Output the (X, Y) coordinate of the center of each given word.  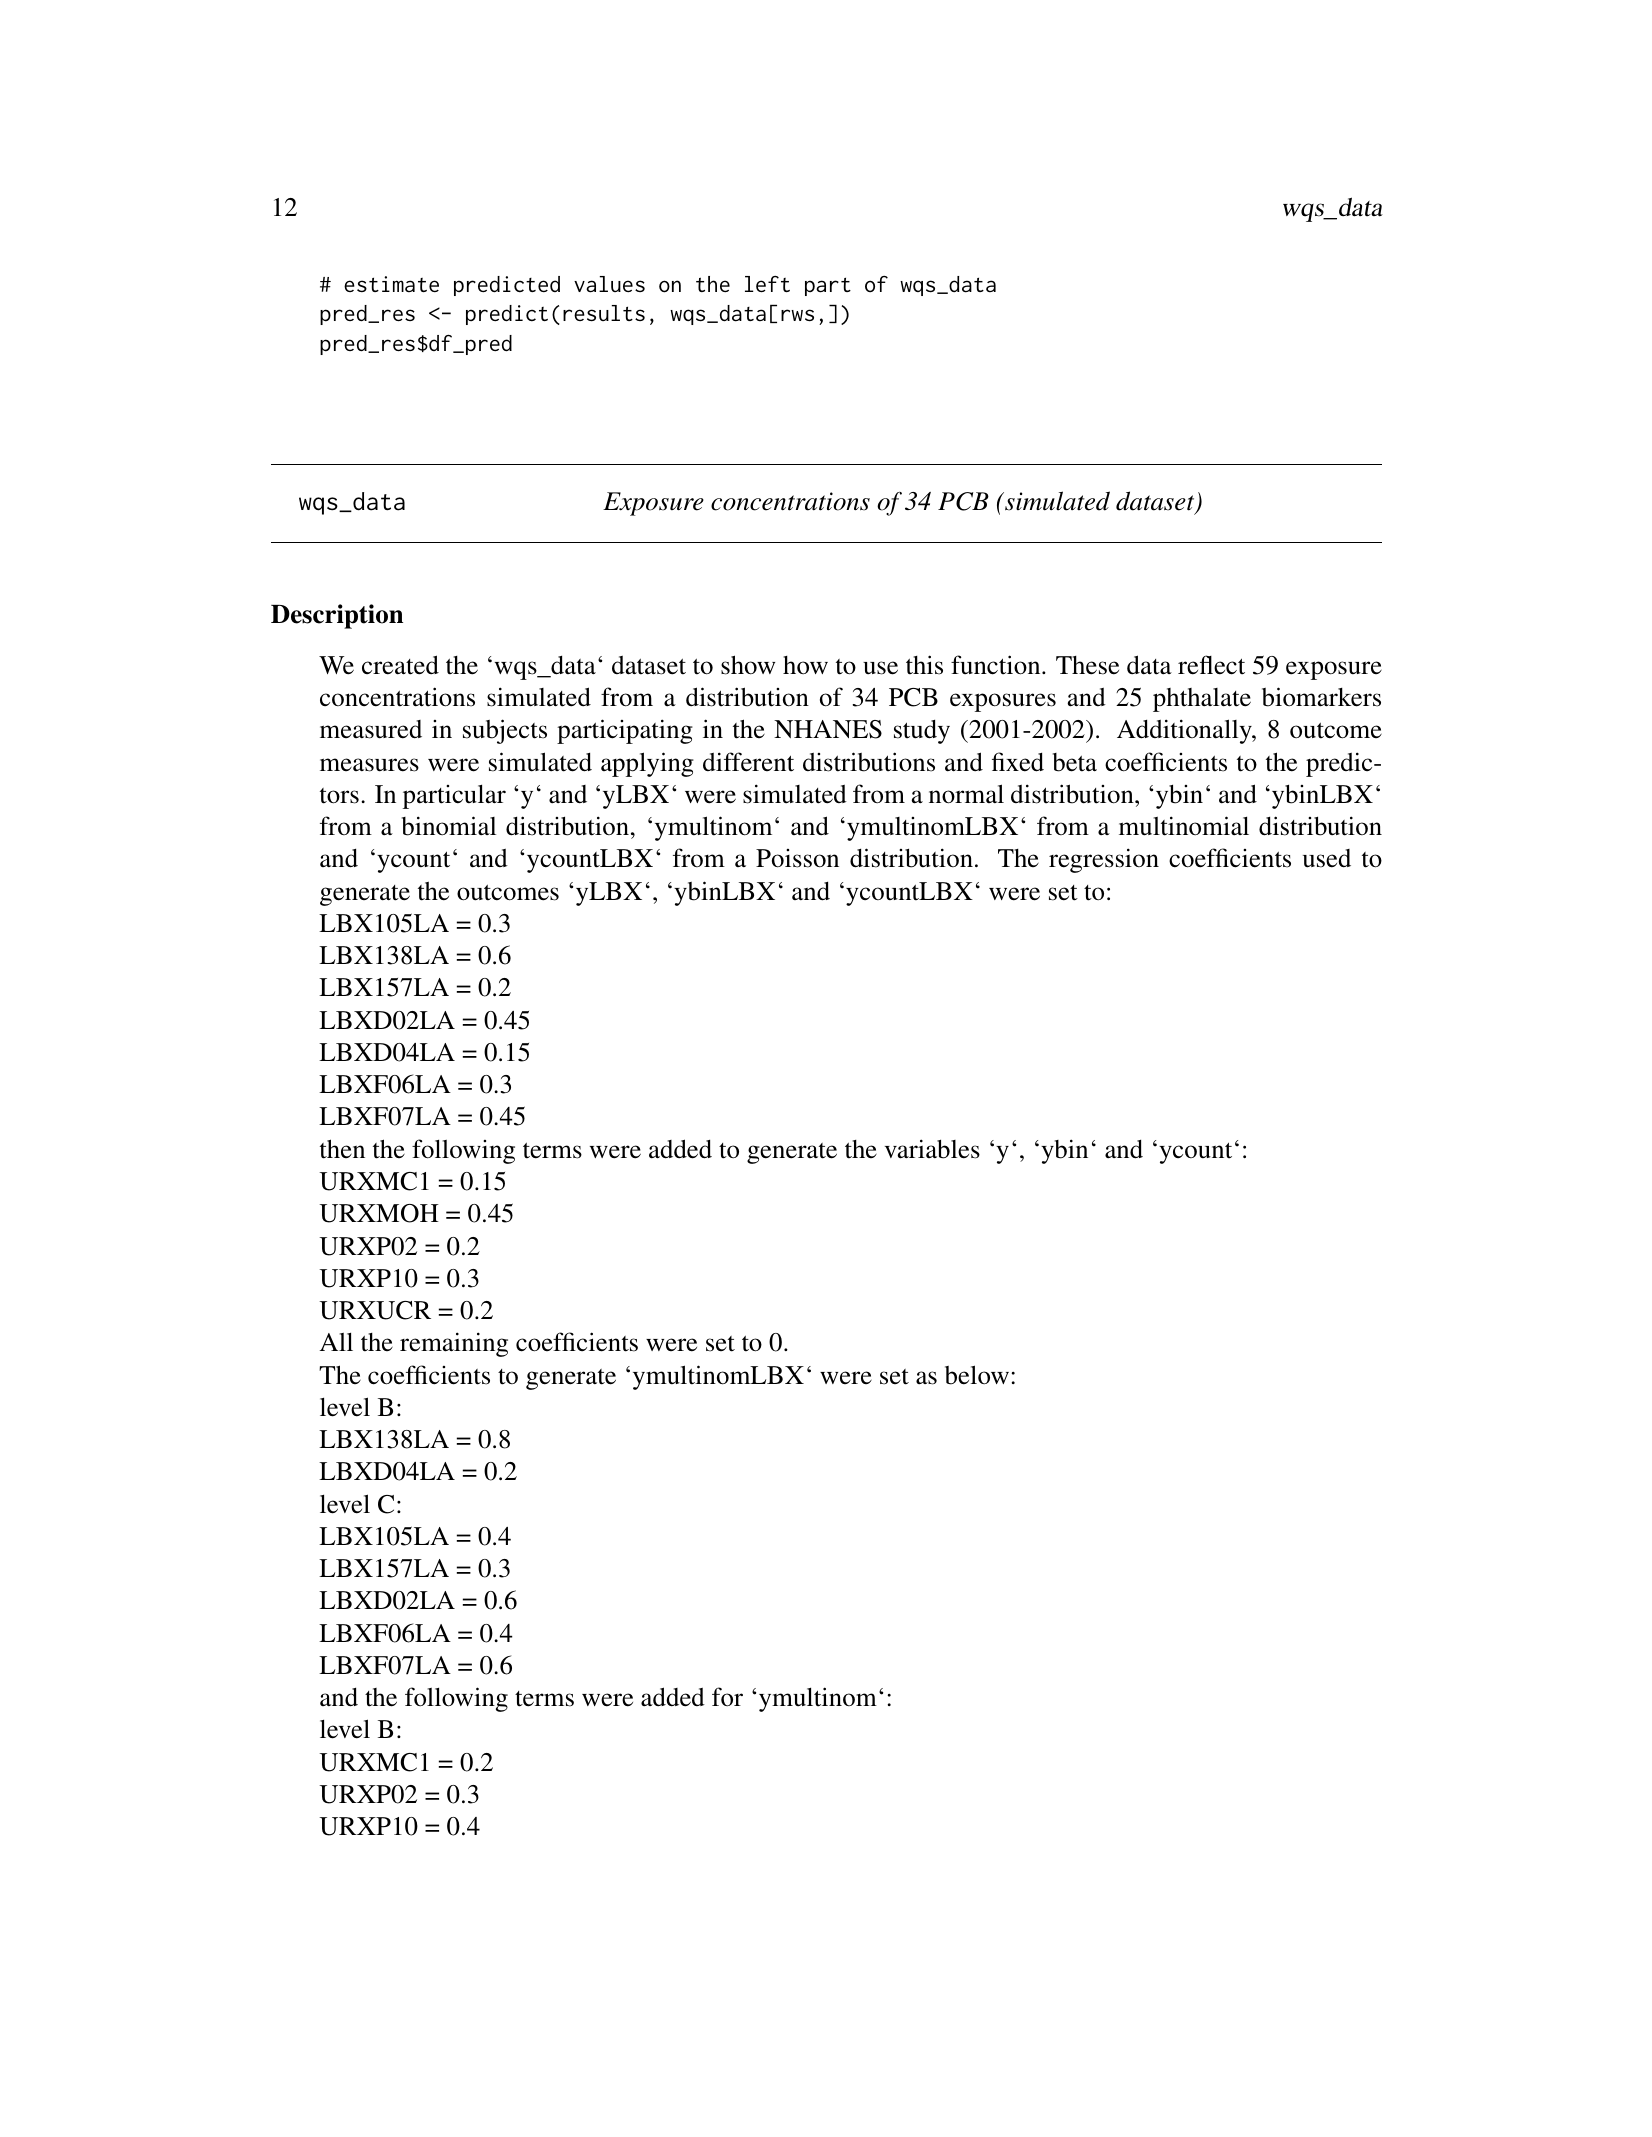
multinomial (1184, 826)
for (727, 1696)
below (977, 1375)
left (767, 284)
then (342, 1149)
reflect (1211, 665)
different (748, 762)
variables (932, 1149)
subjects (505, 731)
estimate (391, 284)
